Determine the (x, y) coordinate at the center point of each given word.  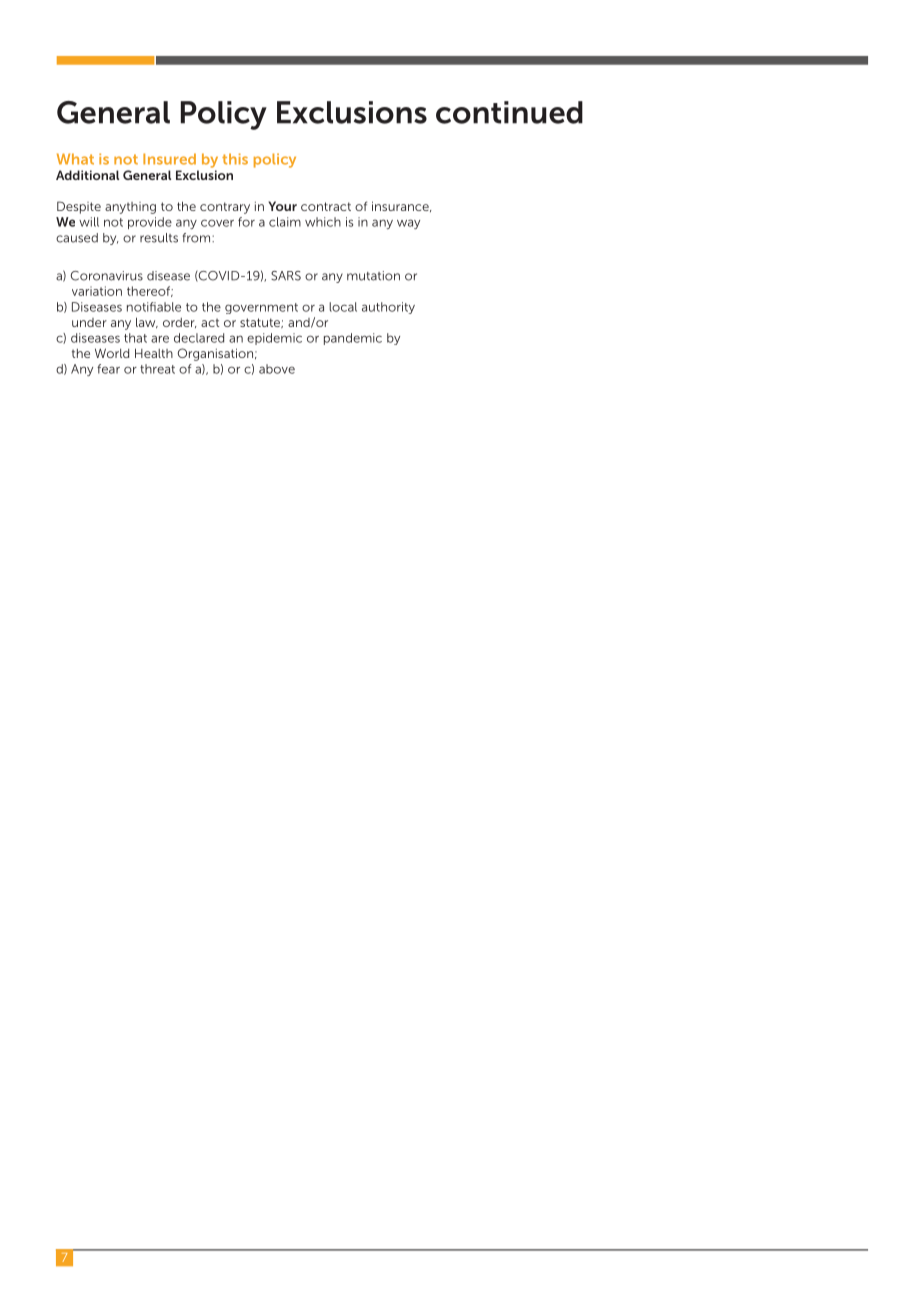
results (159, 238)
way (408, 224)
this (235, 159)
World (112, 353)
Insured (169, 159)
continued (509, 112)
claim (285, 222)
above (277, 369)
